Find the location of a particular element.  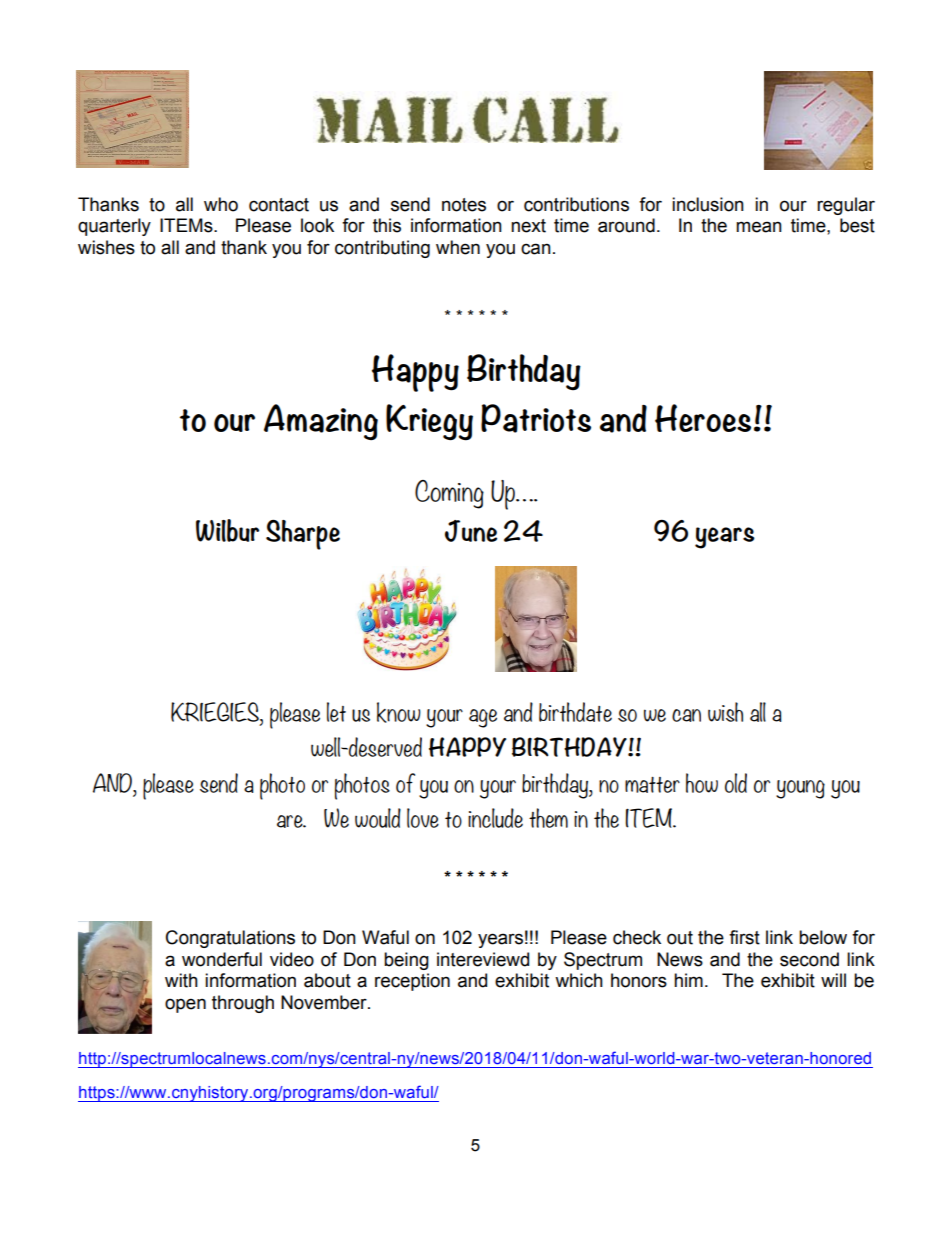

let is located at coordinates (336, 712).
